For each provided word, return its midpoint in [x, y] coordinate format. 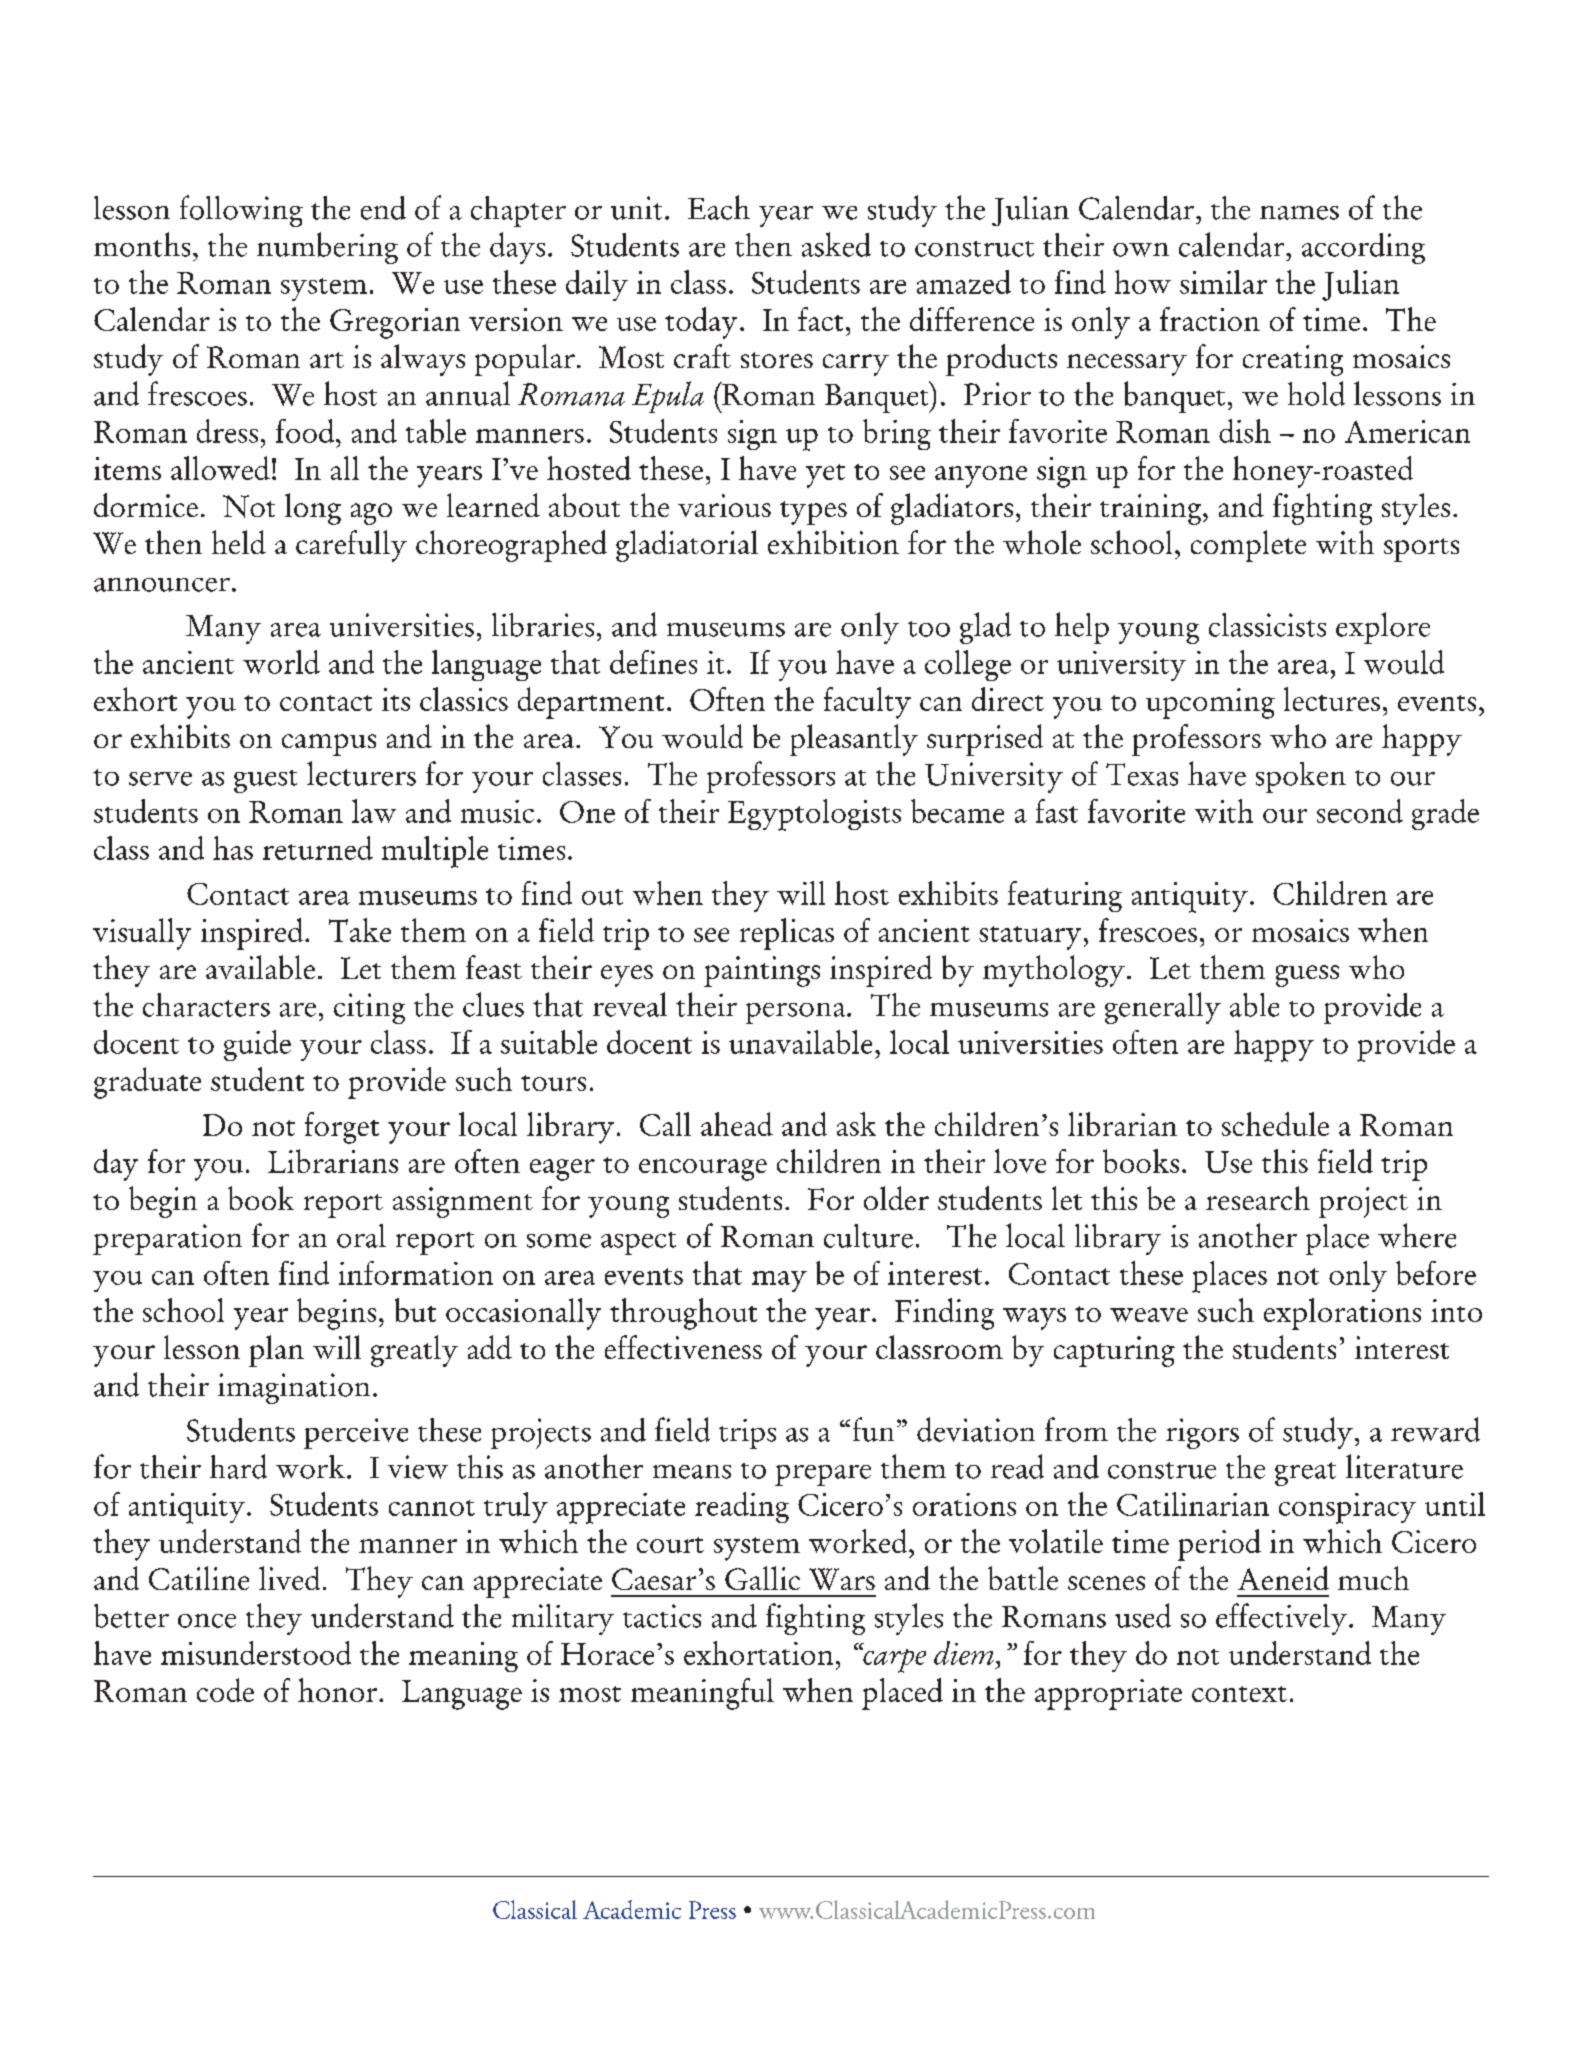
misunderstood [256, 1653]
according [1363, 248]
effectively [1281, 1619]
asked [836, 244]
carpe [893, 1660]
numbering [327, 248]
